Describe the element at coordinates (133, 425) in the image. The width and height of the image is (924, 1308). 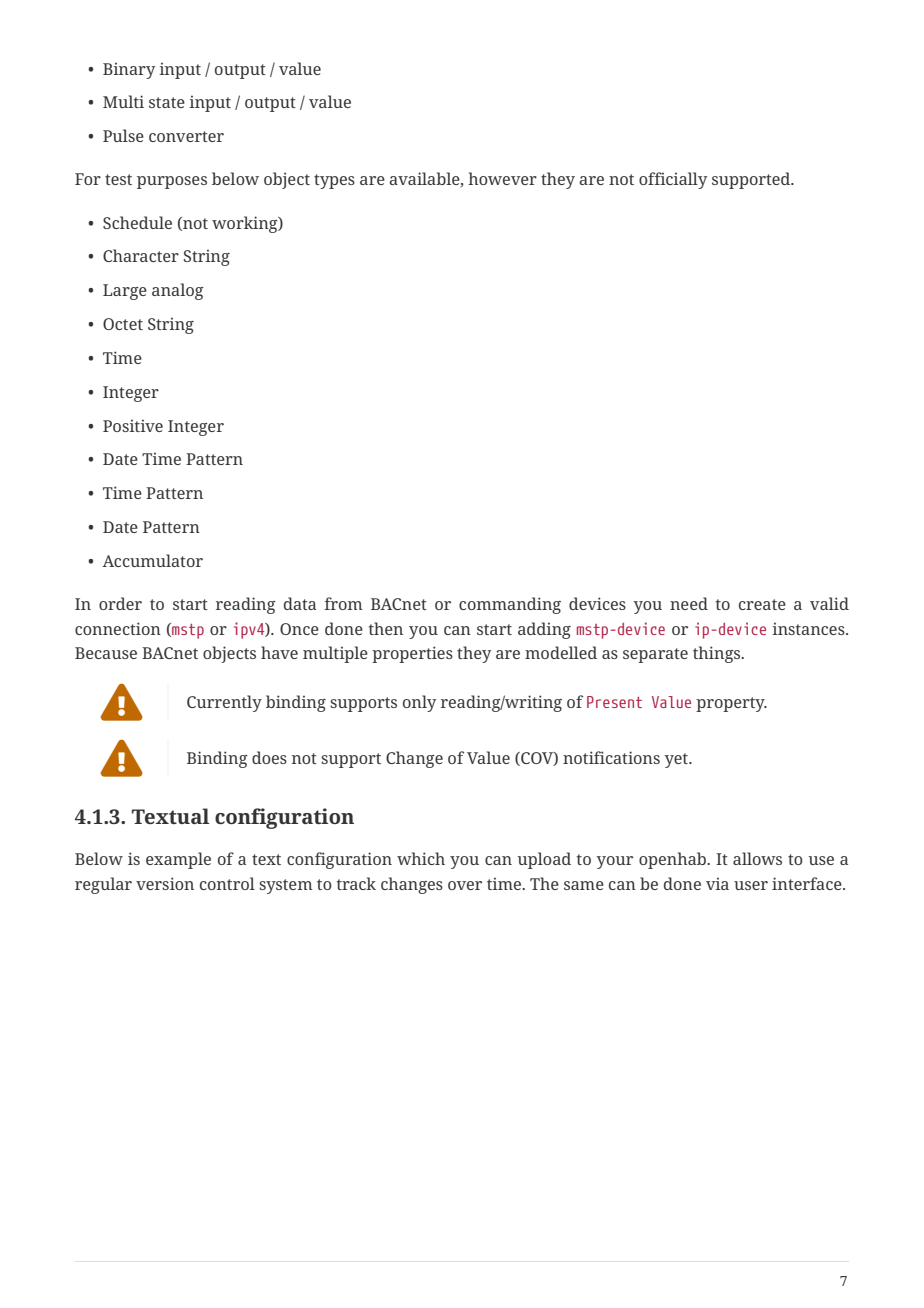
I see `Positive` at that location.
